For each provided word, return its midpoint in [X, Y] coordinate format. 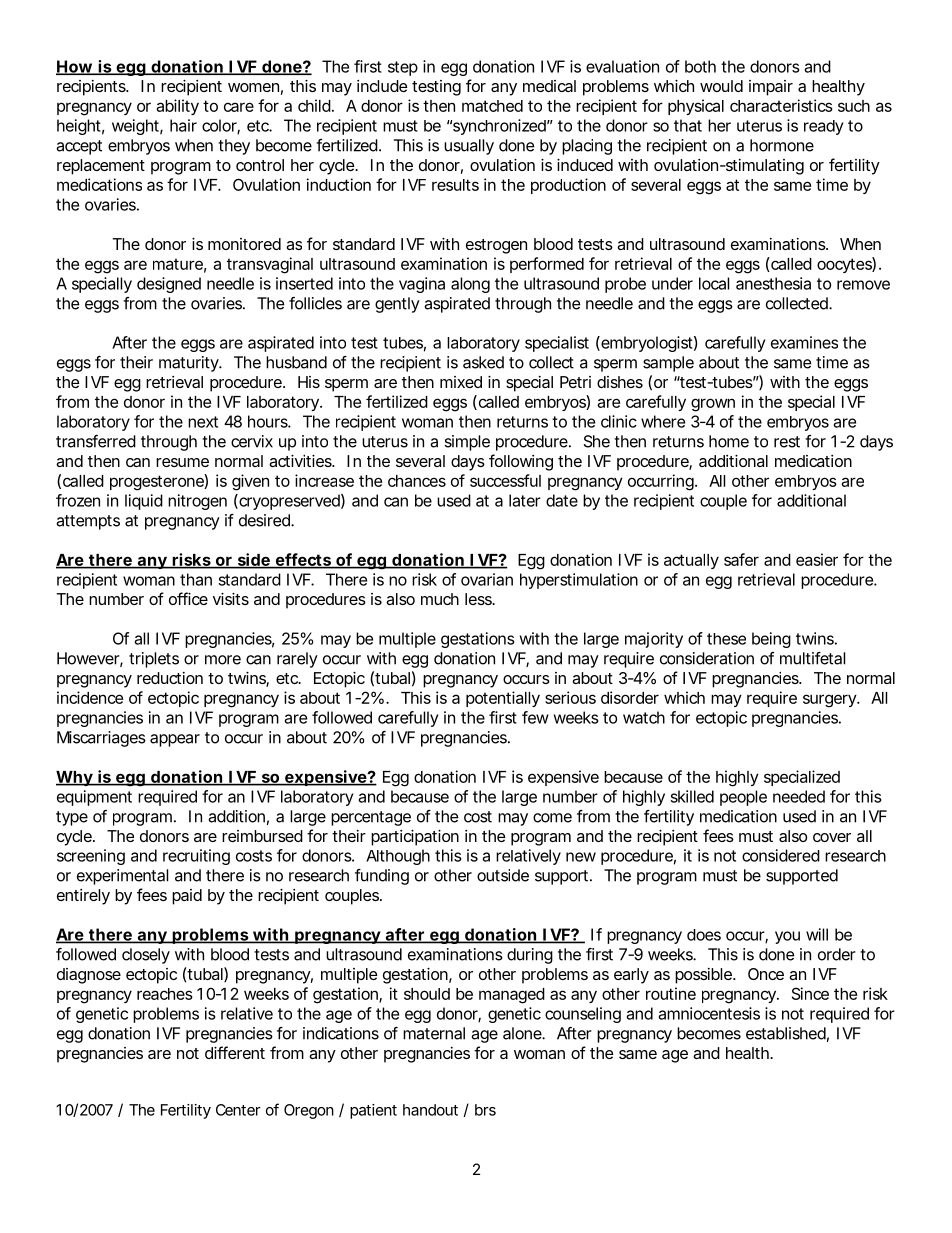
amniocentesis [709, 1013]
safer [741, 559]
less [479, 599]
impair [771, 88]
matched [492, 106]
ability [177, 107]
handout [430, 1110]
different [235, 1052]
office [188, 598]
